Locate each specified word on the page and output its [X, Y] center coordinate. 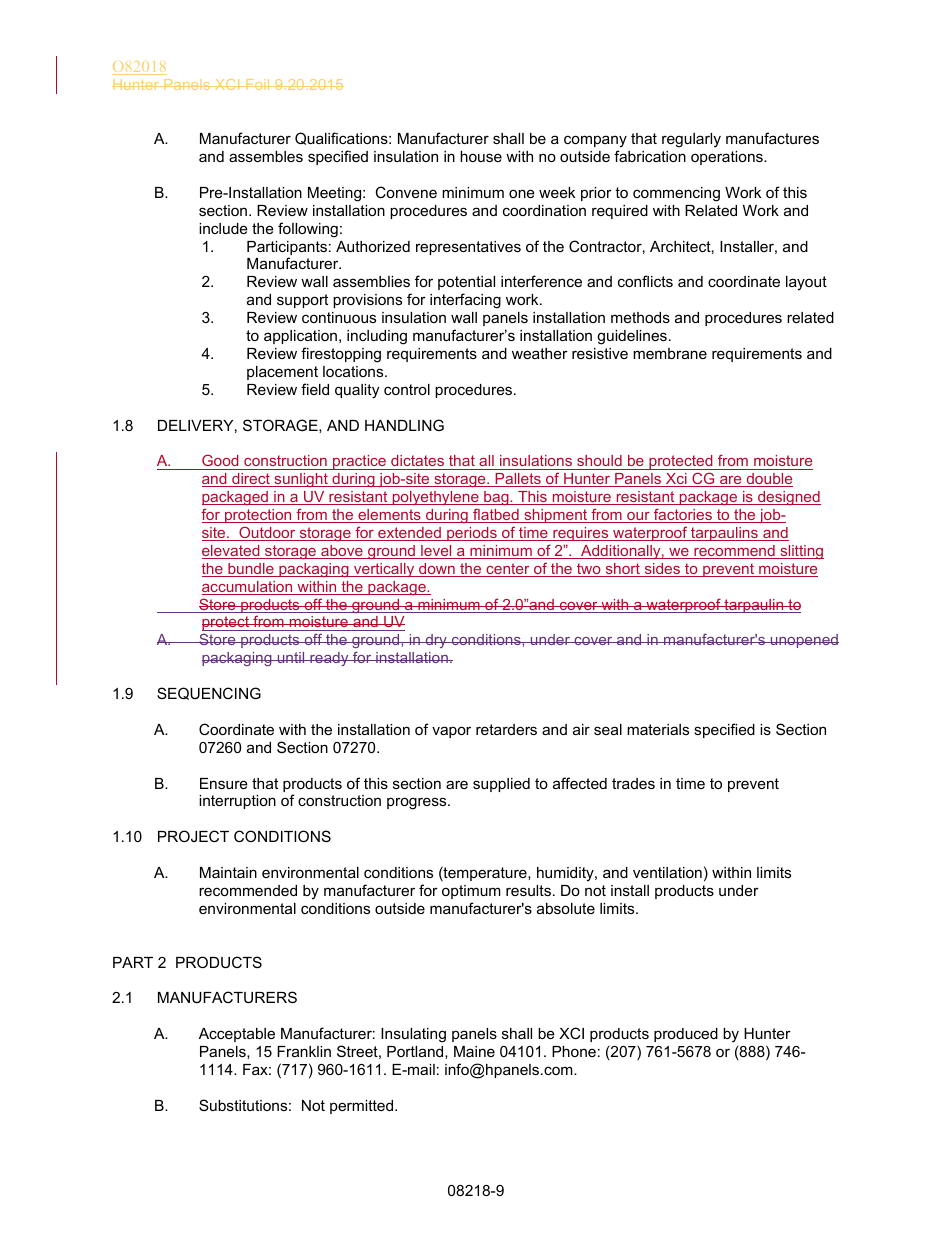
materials [658, 729]
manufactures [772, 138]
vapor [451, 732]
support [302, 301]
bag [496, 498]
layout [806, 283]
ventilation [667, 872]
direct [251, 480]
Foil [258, 84]
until [291, 657]
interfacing [465, 301]
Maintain [228, 872]
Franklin [304, 1051]
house [481, 156]
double [768, 480]
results [528, 890]
